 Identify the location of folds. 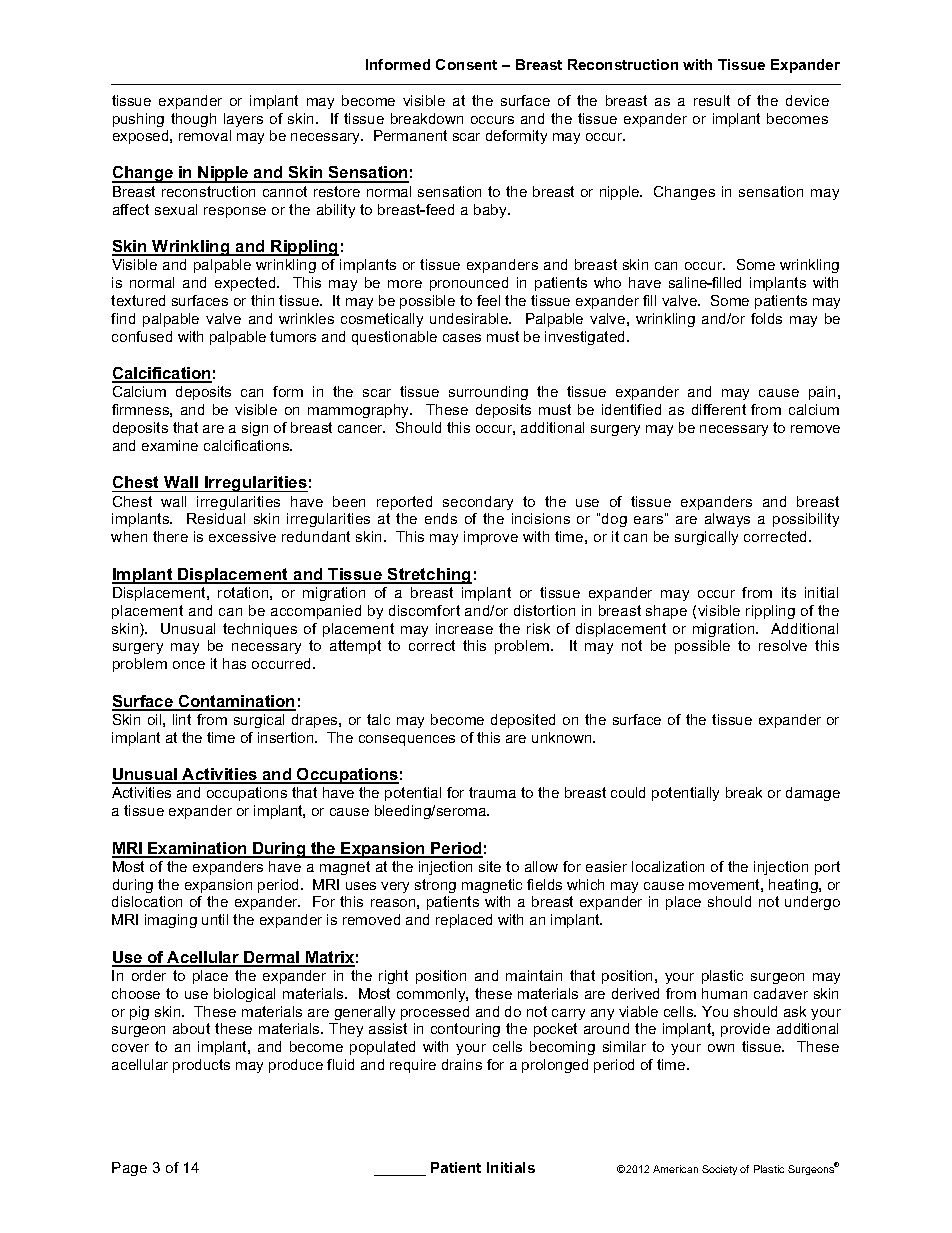
(766, 318).
